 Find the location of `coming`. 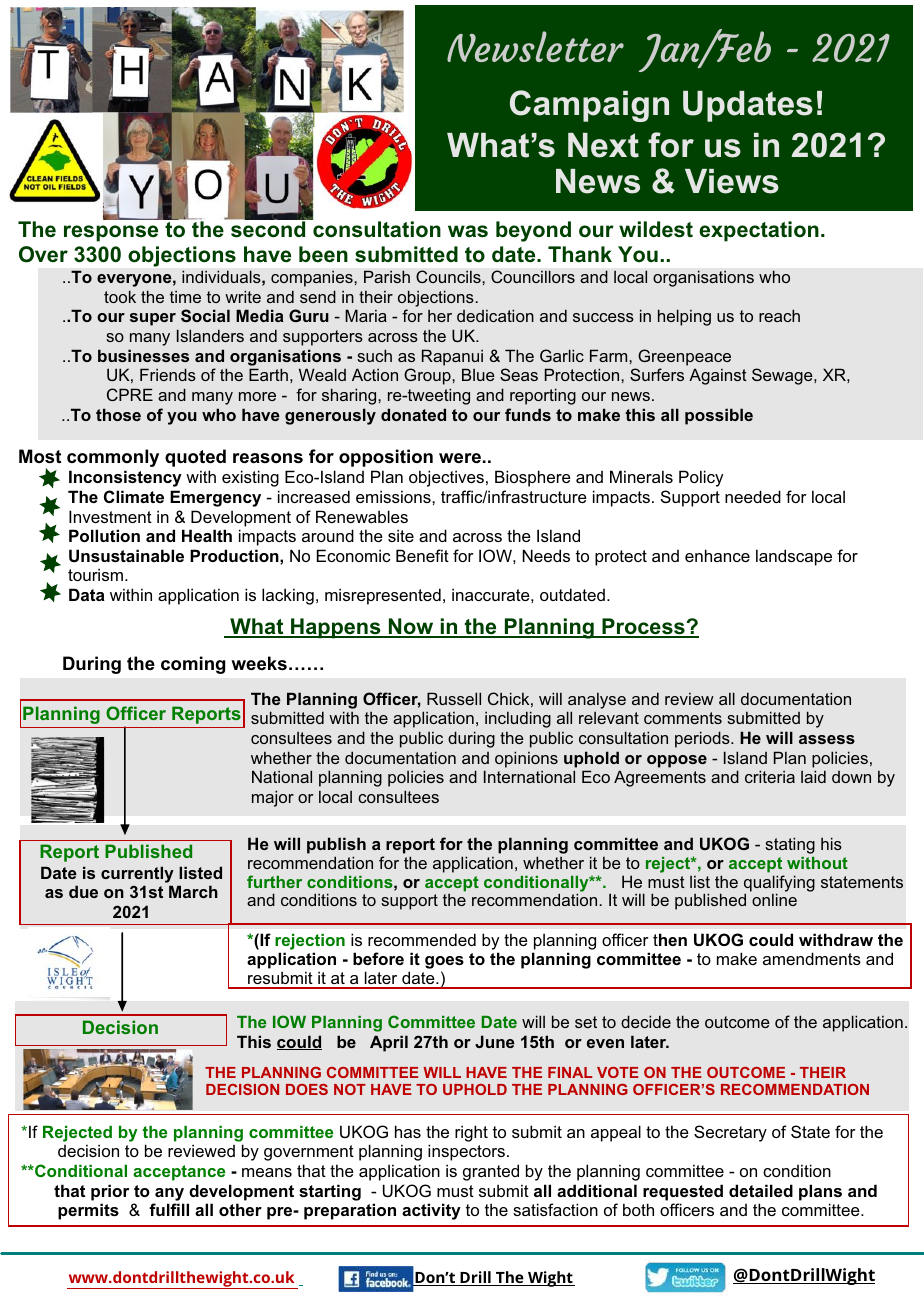

coming is located at coordinates (193, 665).
